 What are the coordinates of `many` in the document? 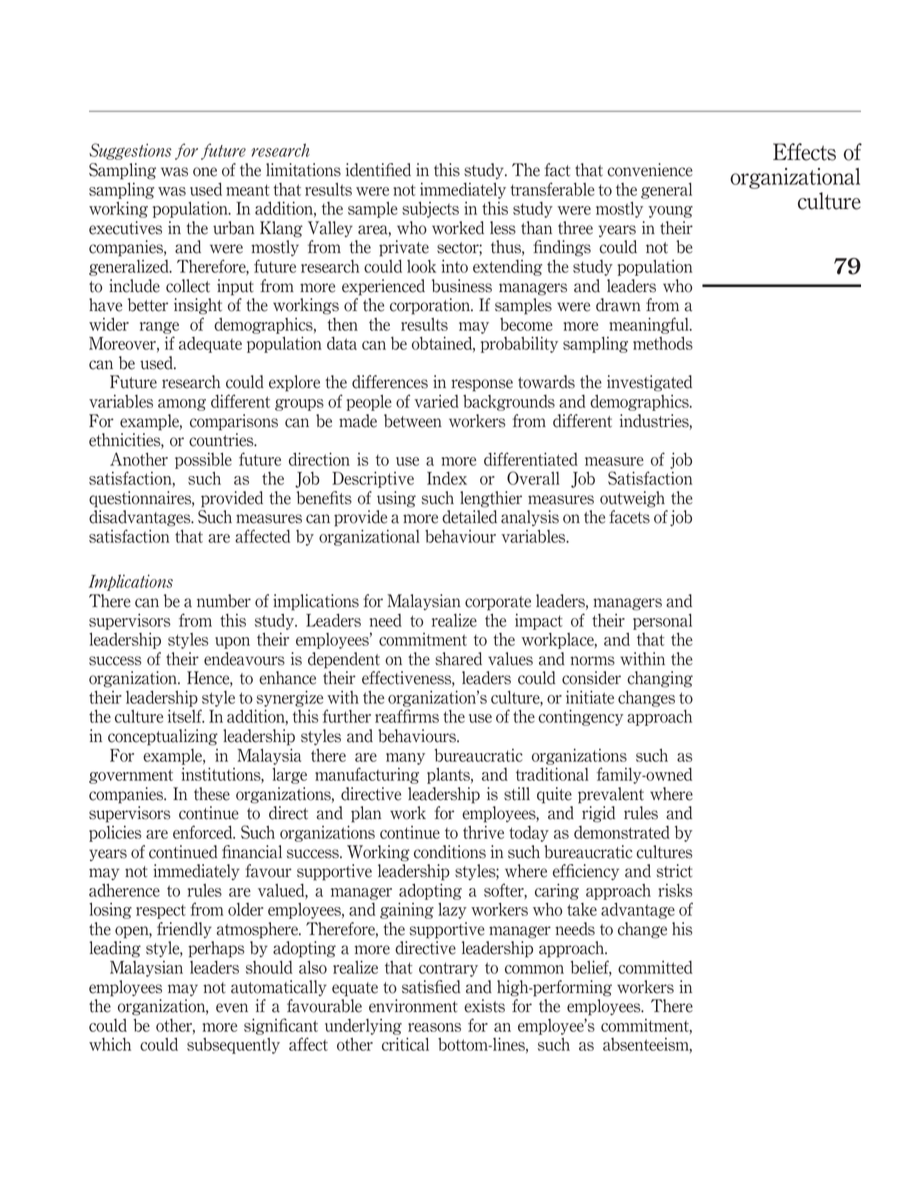 It's located at (405, 759).
